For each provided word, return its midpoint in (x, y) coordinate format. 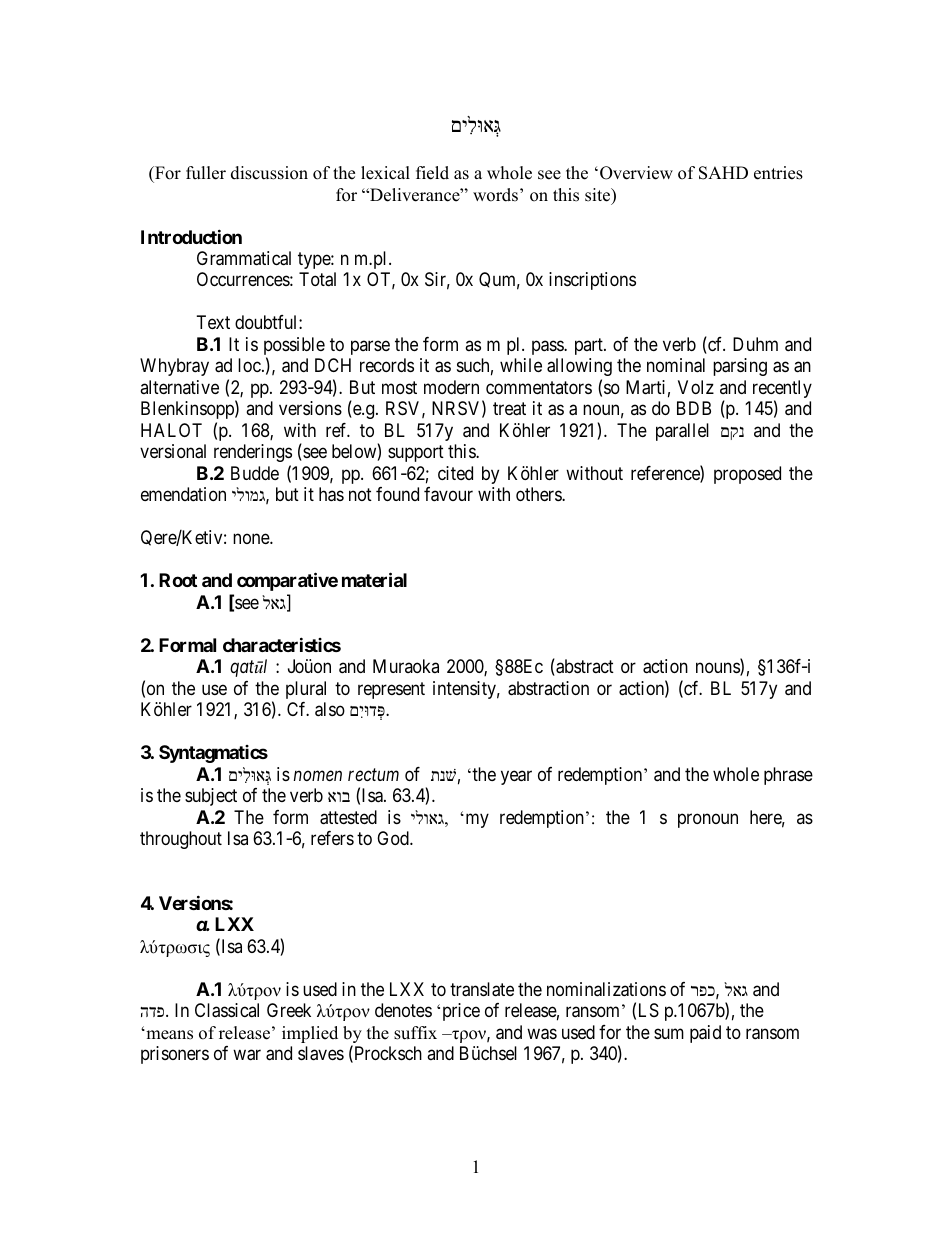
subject (211, 797)
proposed (747, 475)
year (516, 777)
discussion (269, 173)
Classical (227, 1010)
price (461, 1012)
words (495, 195)
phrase (788, 776)
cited (455, 473)
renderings (253, 453)
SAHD (723, 173)
